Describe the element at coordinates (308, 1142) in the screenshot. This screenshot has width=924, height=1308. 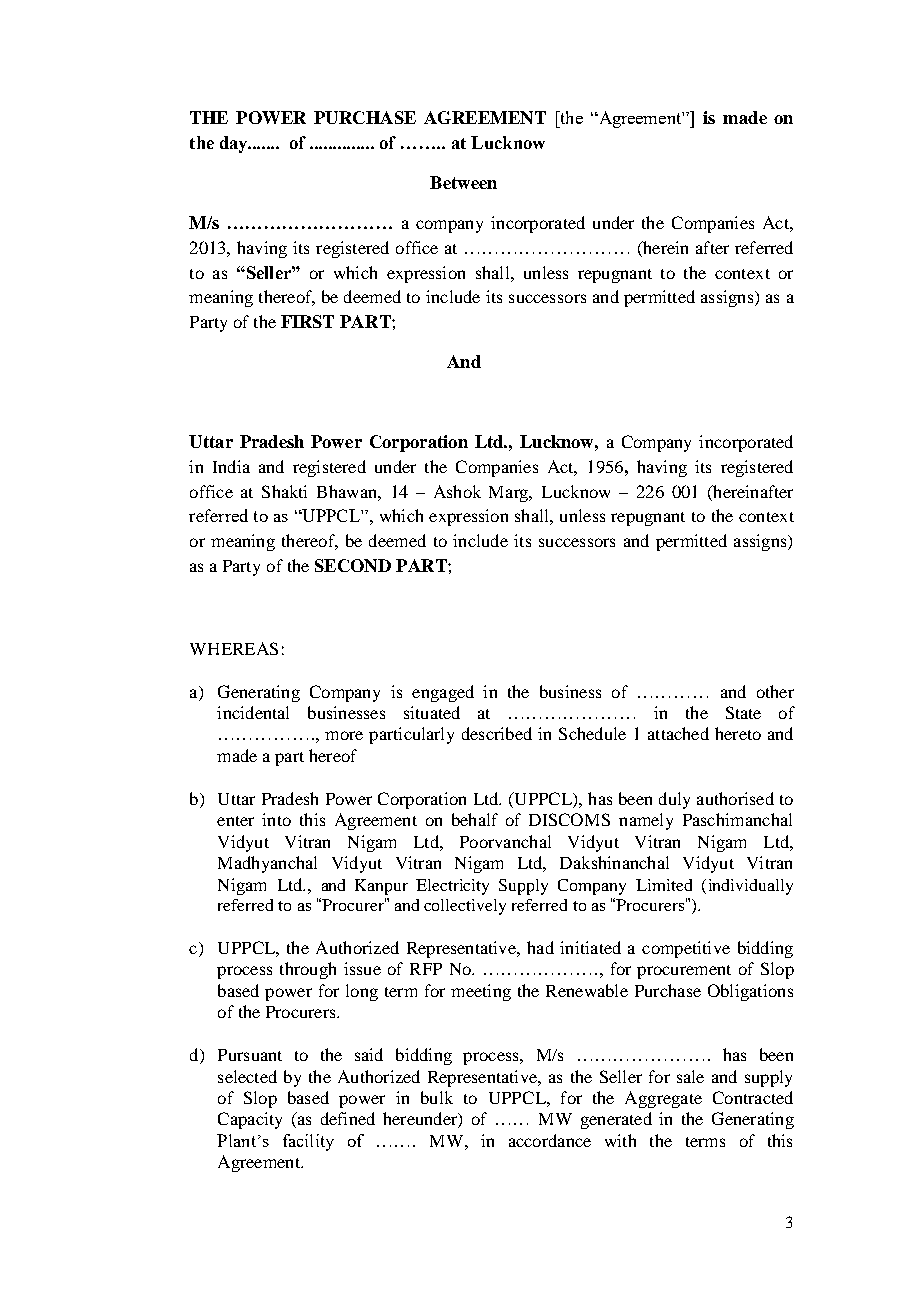
I see `facility` at that location.
